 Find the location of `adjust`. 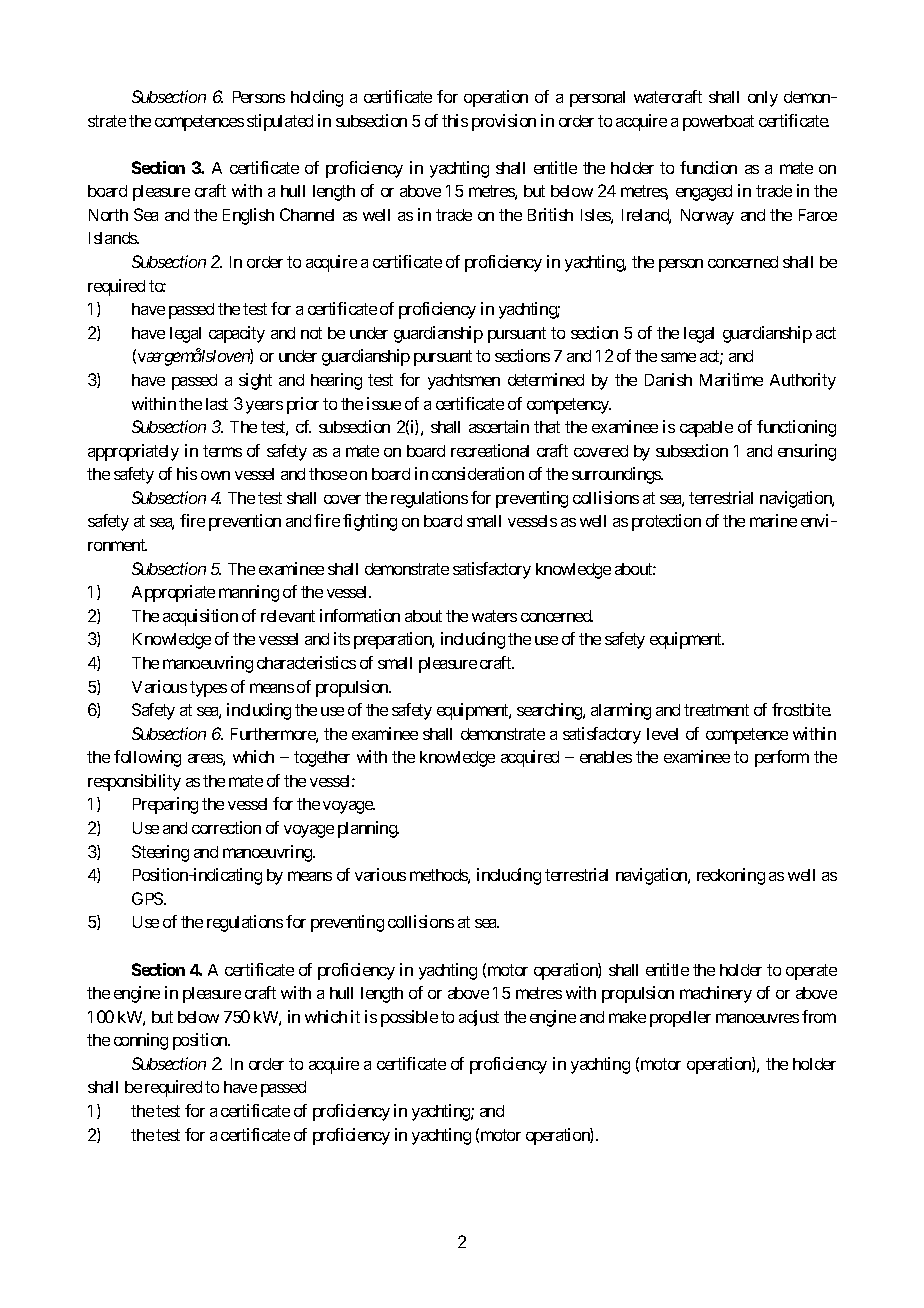

adjust is located at coordinates (479, 1018).
